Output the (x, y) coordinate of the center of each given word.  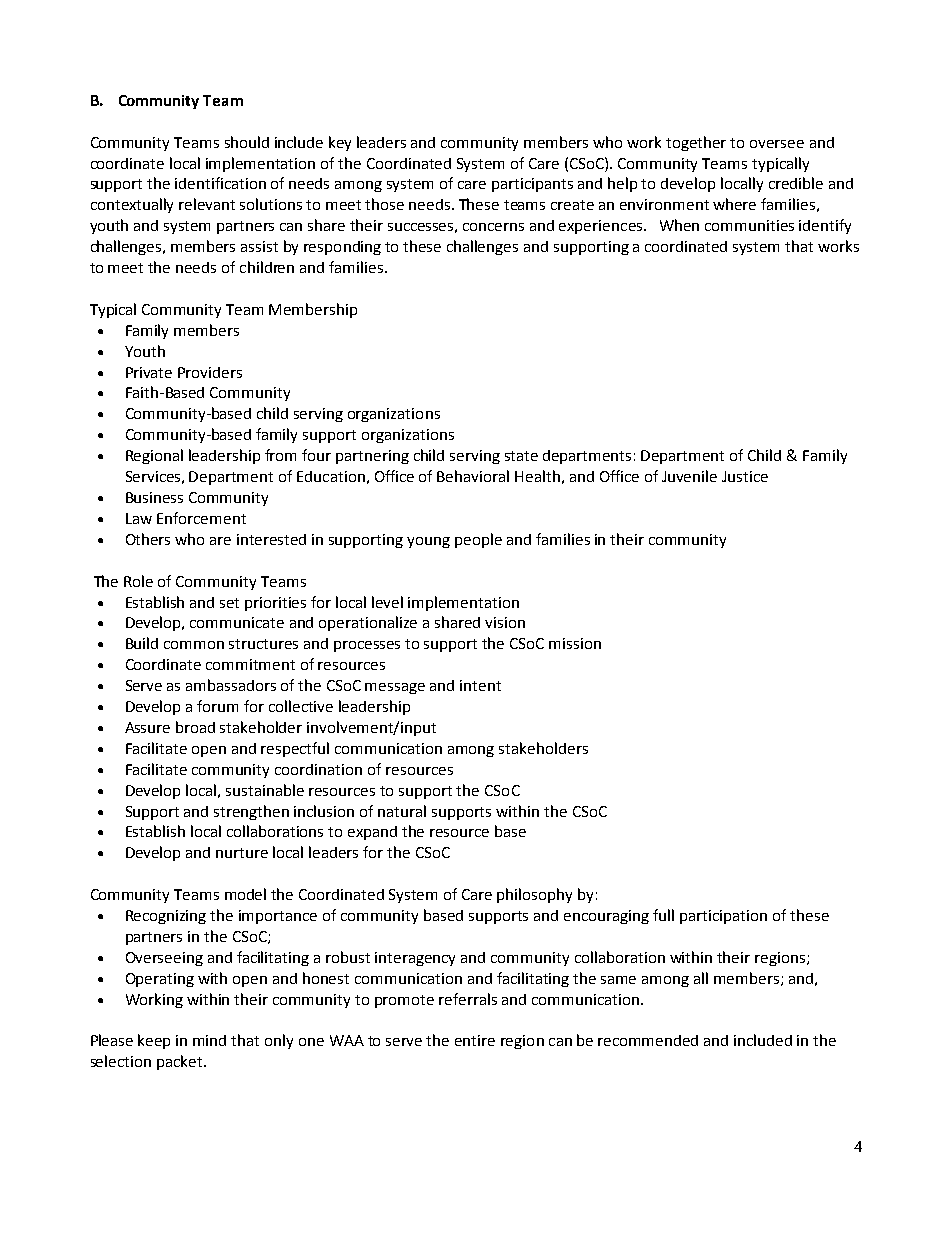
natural (402, 811)
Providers (210, 372)
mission (575, 643)
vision (505, 622)
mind (209, 1040)
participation (723, 917)
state (521, 456)
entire (475, 1040)
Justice (745, 476)
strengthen (251, 812)
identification (220, 183)
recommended (648, 1040)
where (734, 204)
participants (532, 185)
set (229, 603)
